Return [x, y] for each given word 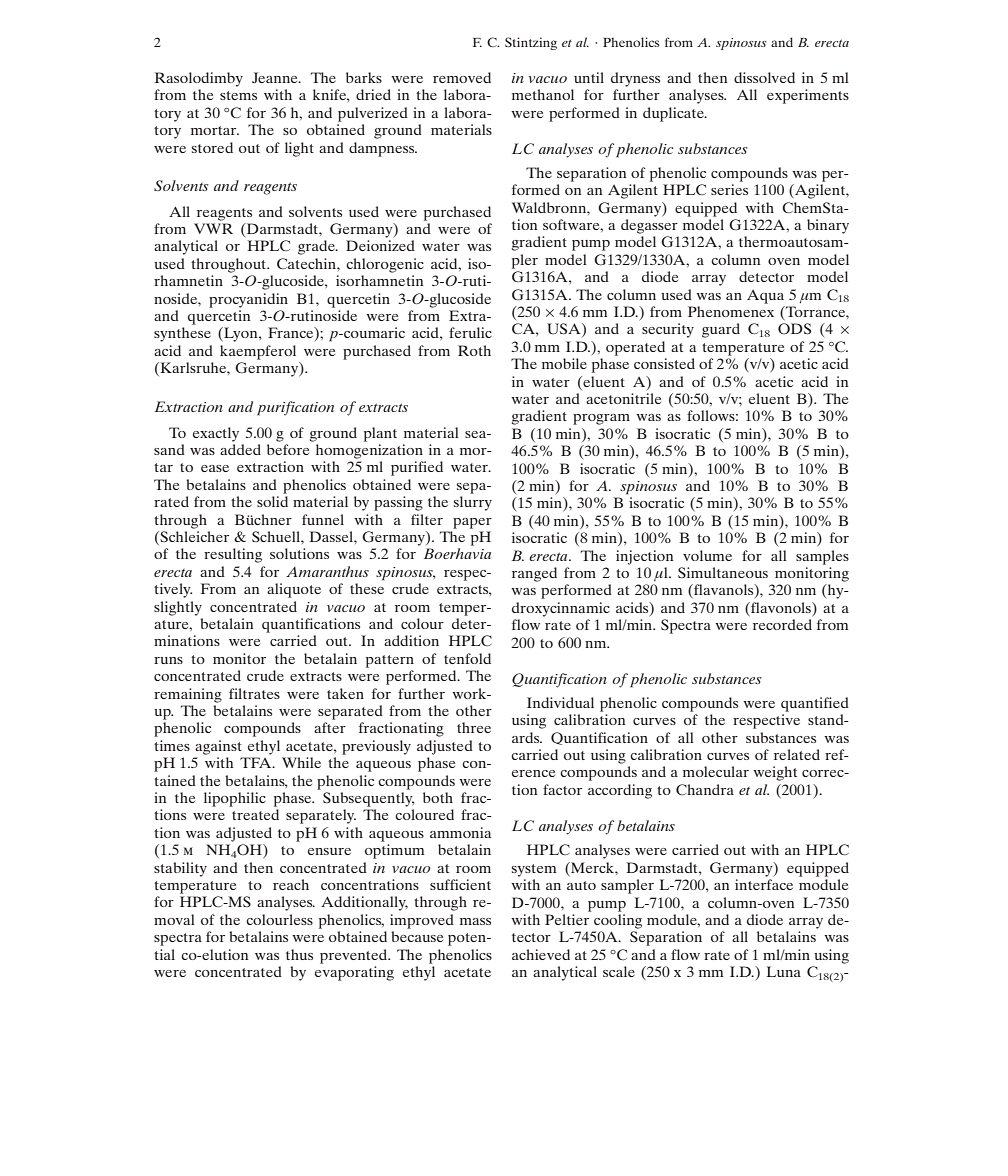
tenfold [467, 658]
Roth [474, 350]
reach [291, 884]
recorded [782, 624]
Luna [784, 971]
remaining [188, 695]
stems [238, 95]
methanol [543, 94]
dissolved [764, 77]
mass [475, 921]
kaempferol [258, 352]
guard [721, 330]
